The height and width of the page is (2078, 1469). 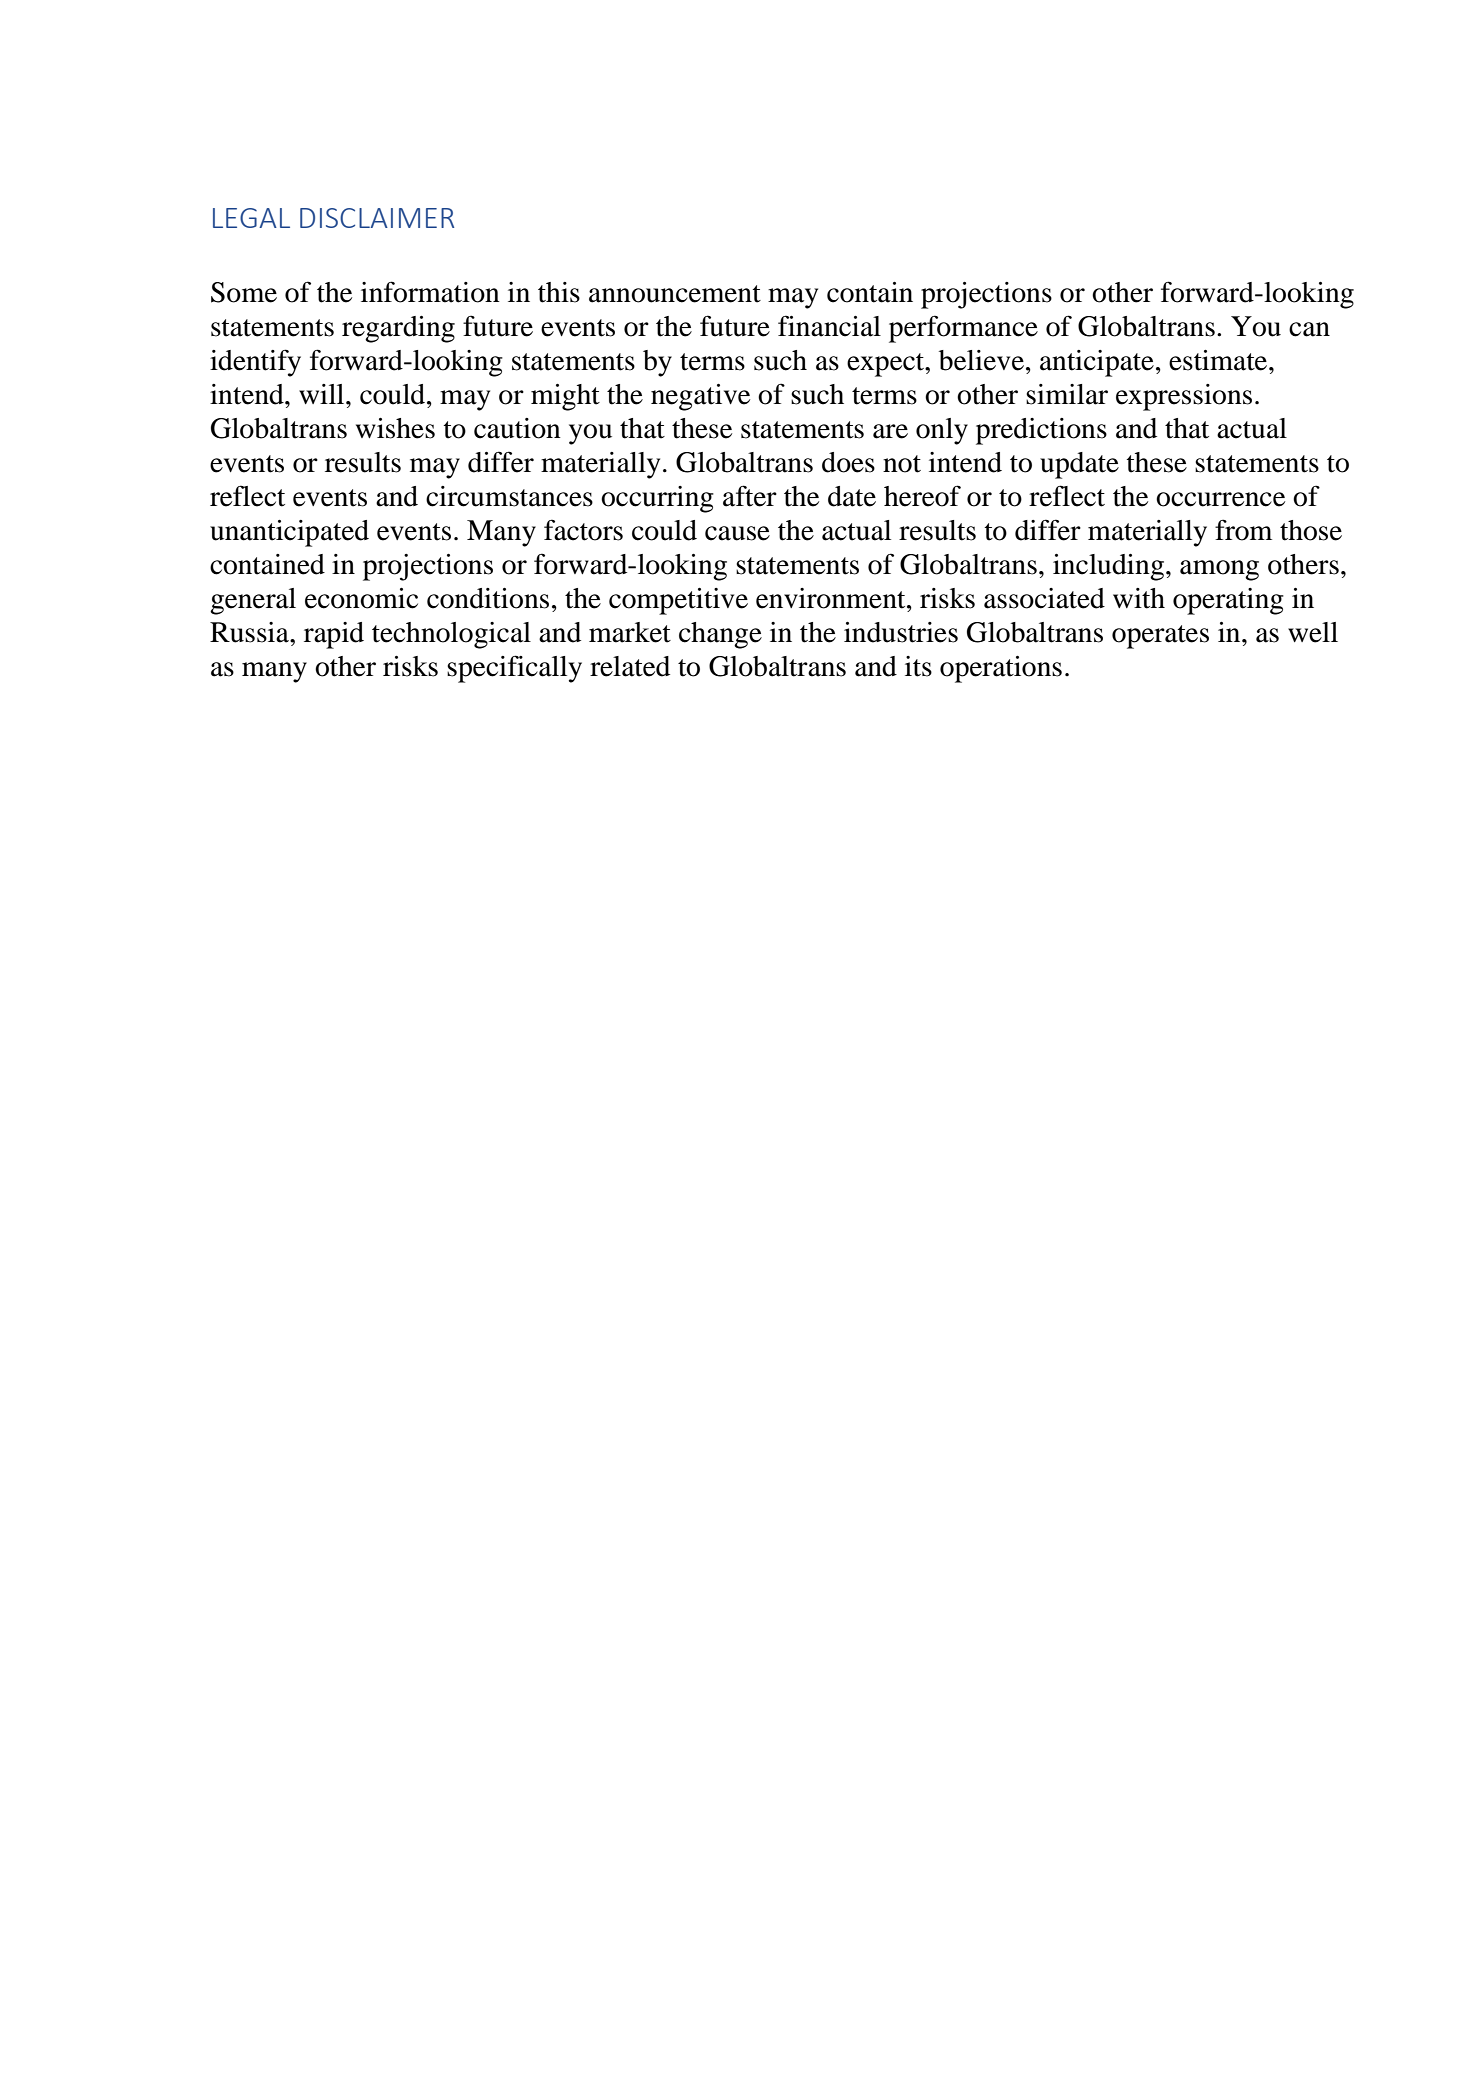 I want to click on rapid, so click(x=334, y=635).
